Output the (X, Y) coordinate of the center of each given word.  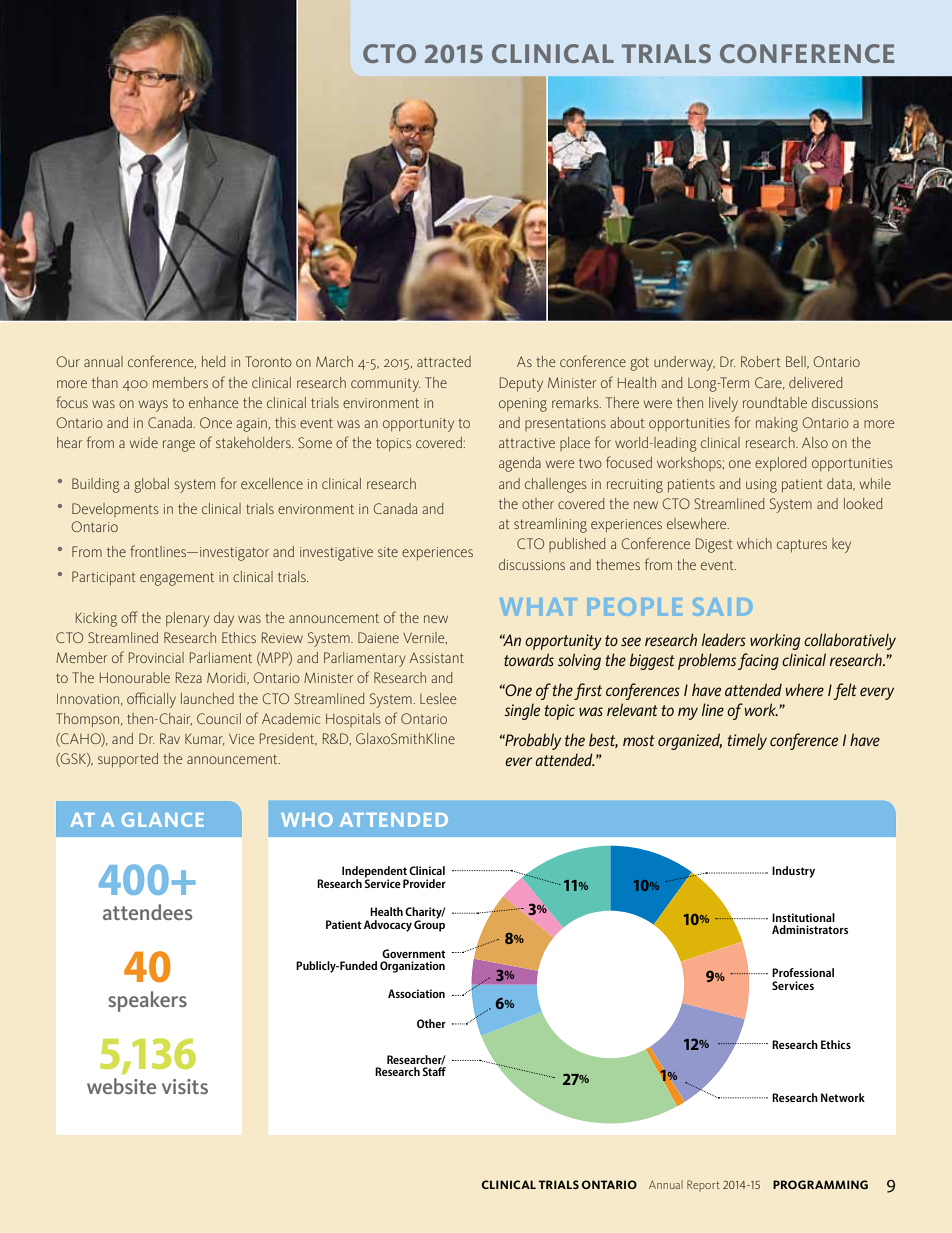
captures (802, 545)
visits (185, 1086)
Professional (803, 972)
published (577, 545)
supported (128, 760)
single (522, 711)
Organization (412, 967)
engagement (177, 579)
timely (747, 741)
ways (153, 406)
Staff (434, 1071)
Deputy (521, 384)
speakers (147, 1001)
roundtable (775, 402)
